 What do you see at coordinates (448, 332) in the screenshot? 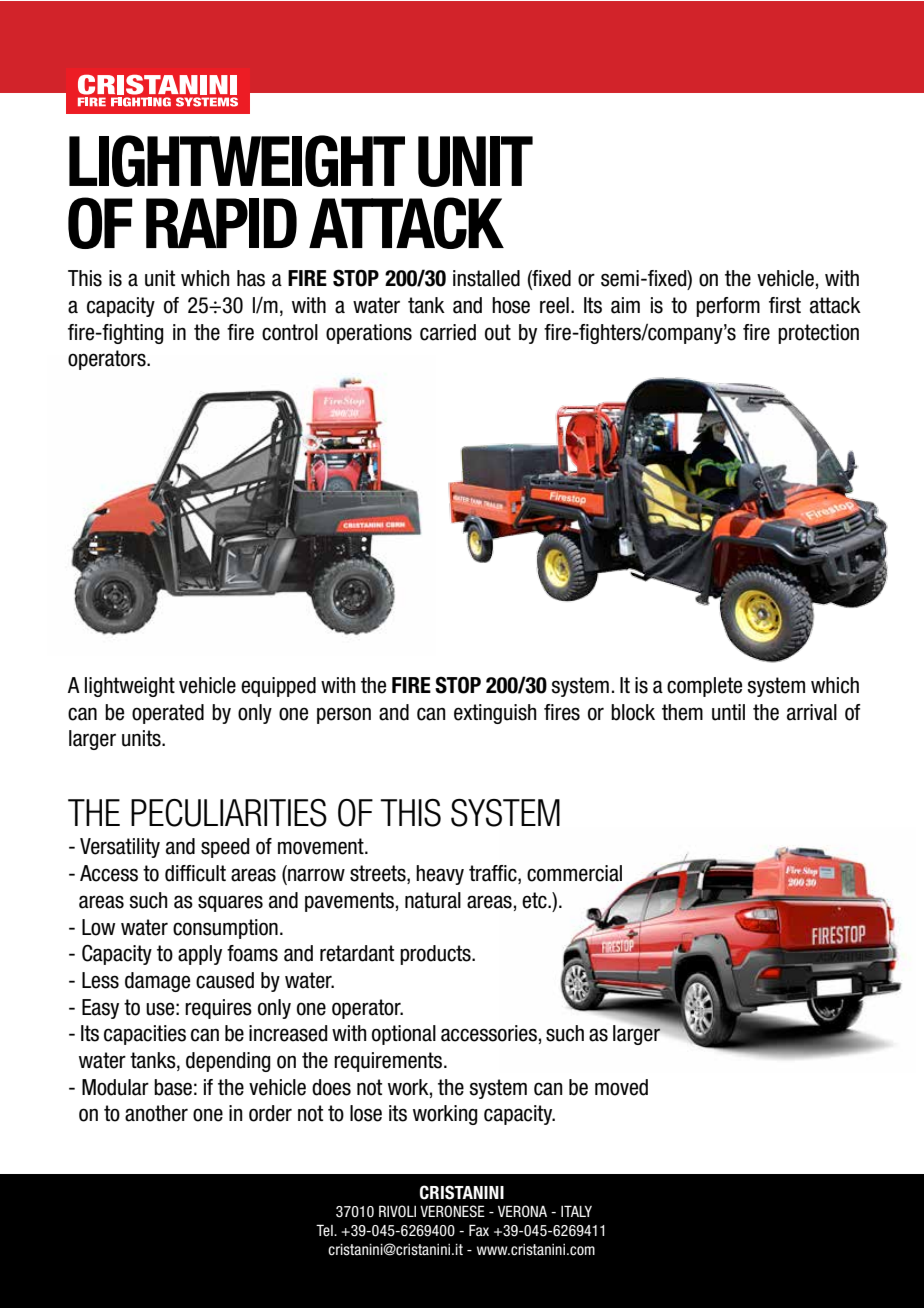
I see `carried` at bounding box center [448, 332].
